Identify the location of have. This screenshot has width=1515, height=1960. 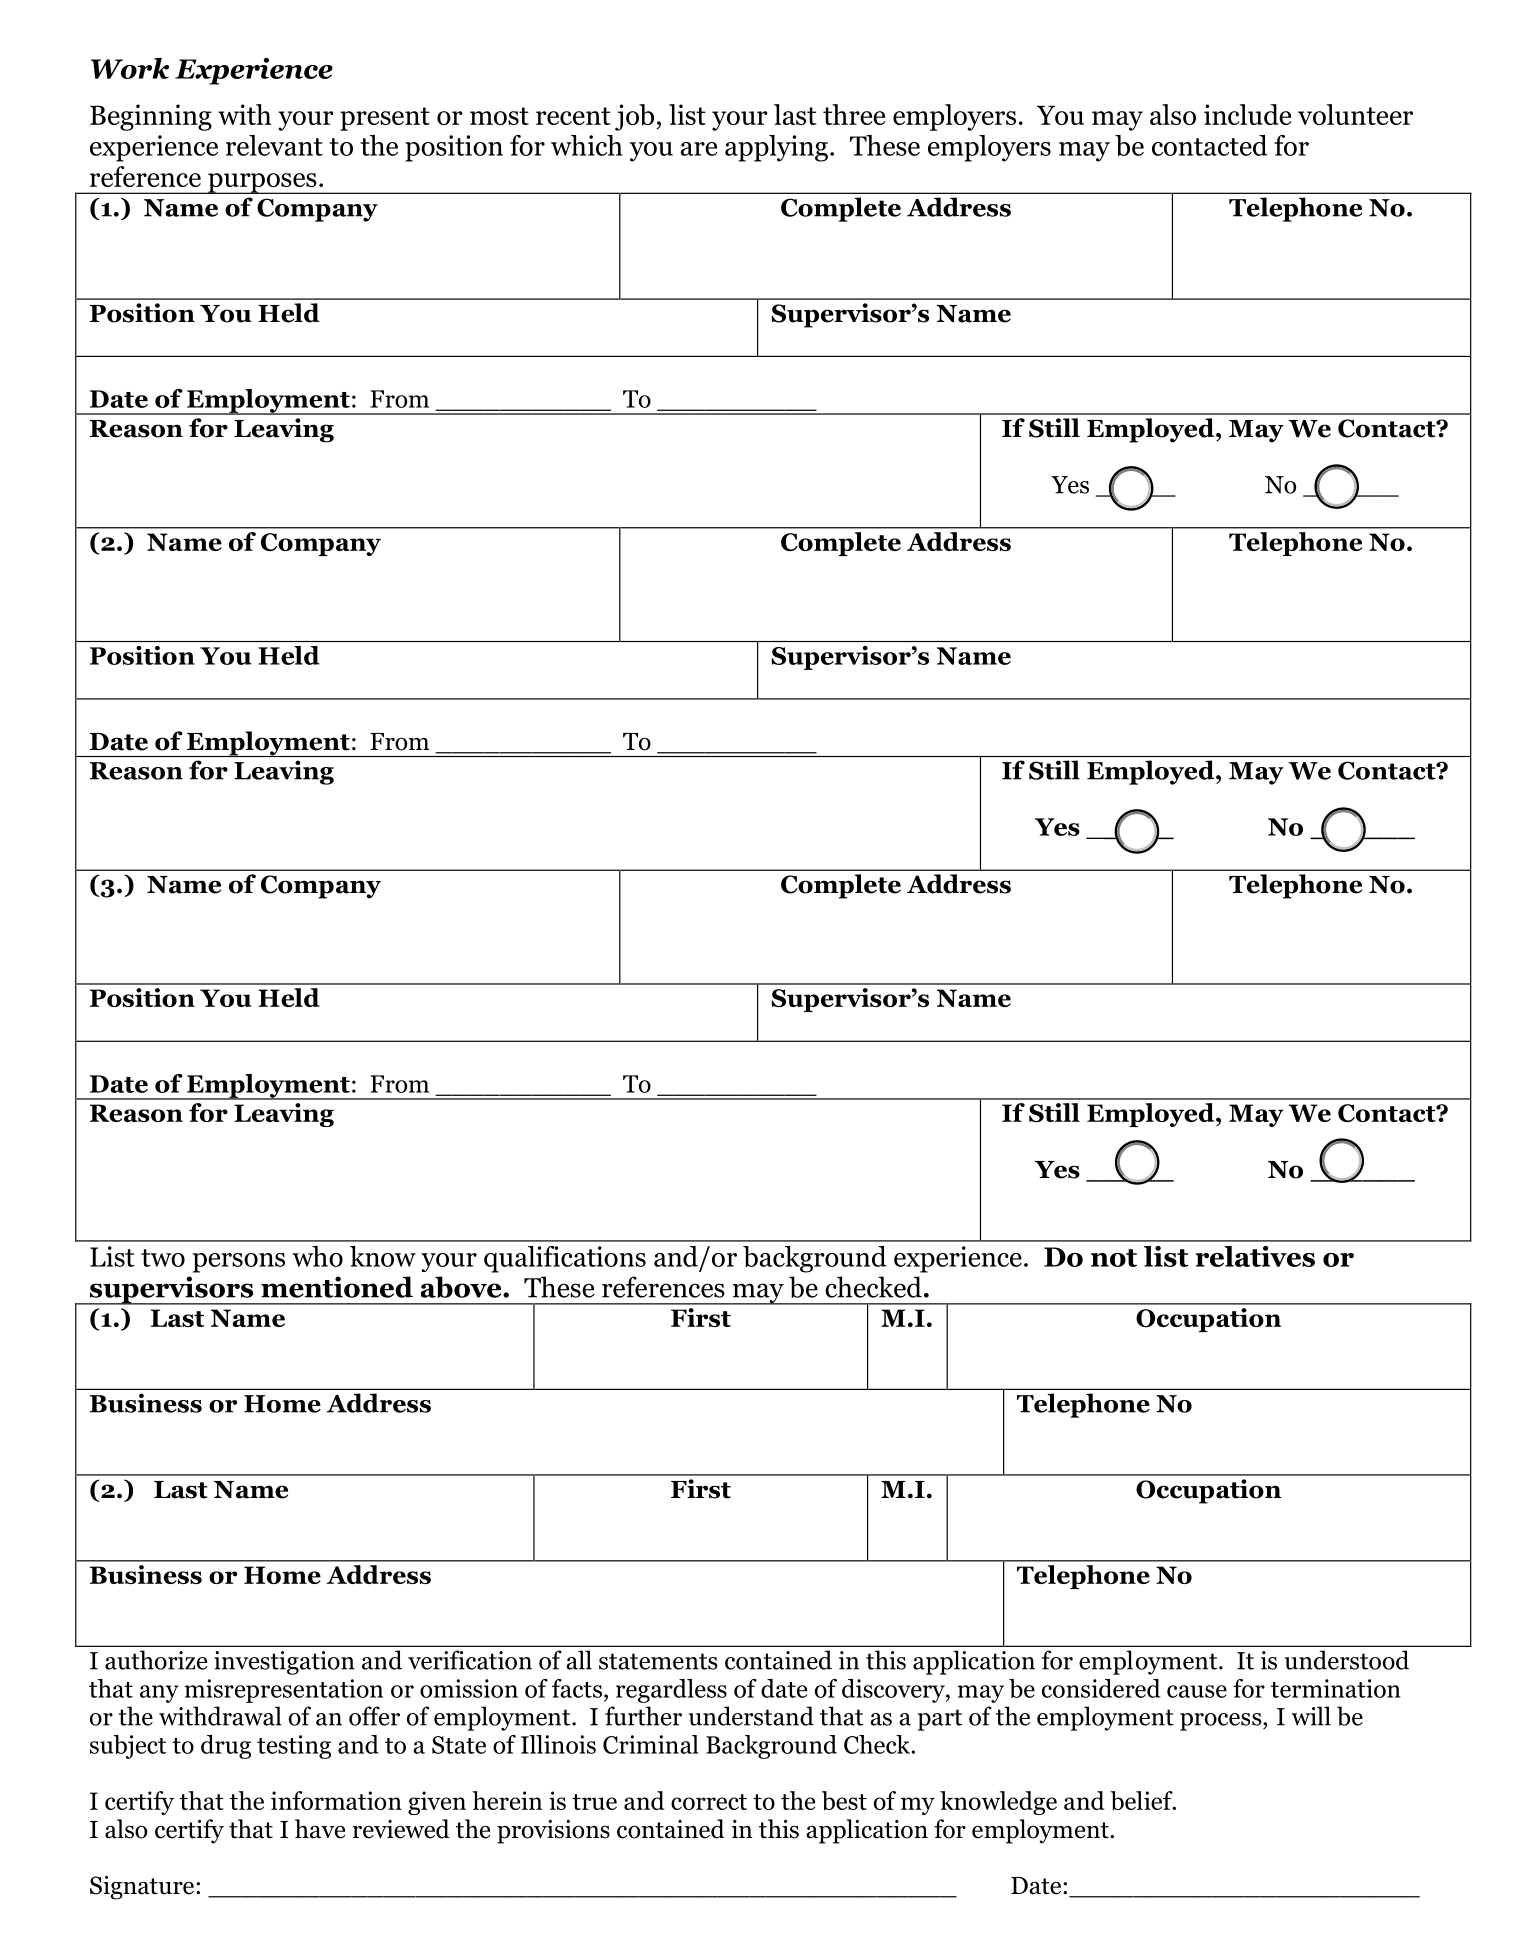
(320, 1829).
